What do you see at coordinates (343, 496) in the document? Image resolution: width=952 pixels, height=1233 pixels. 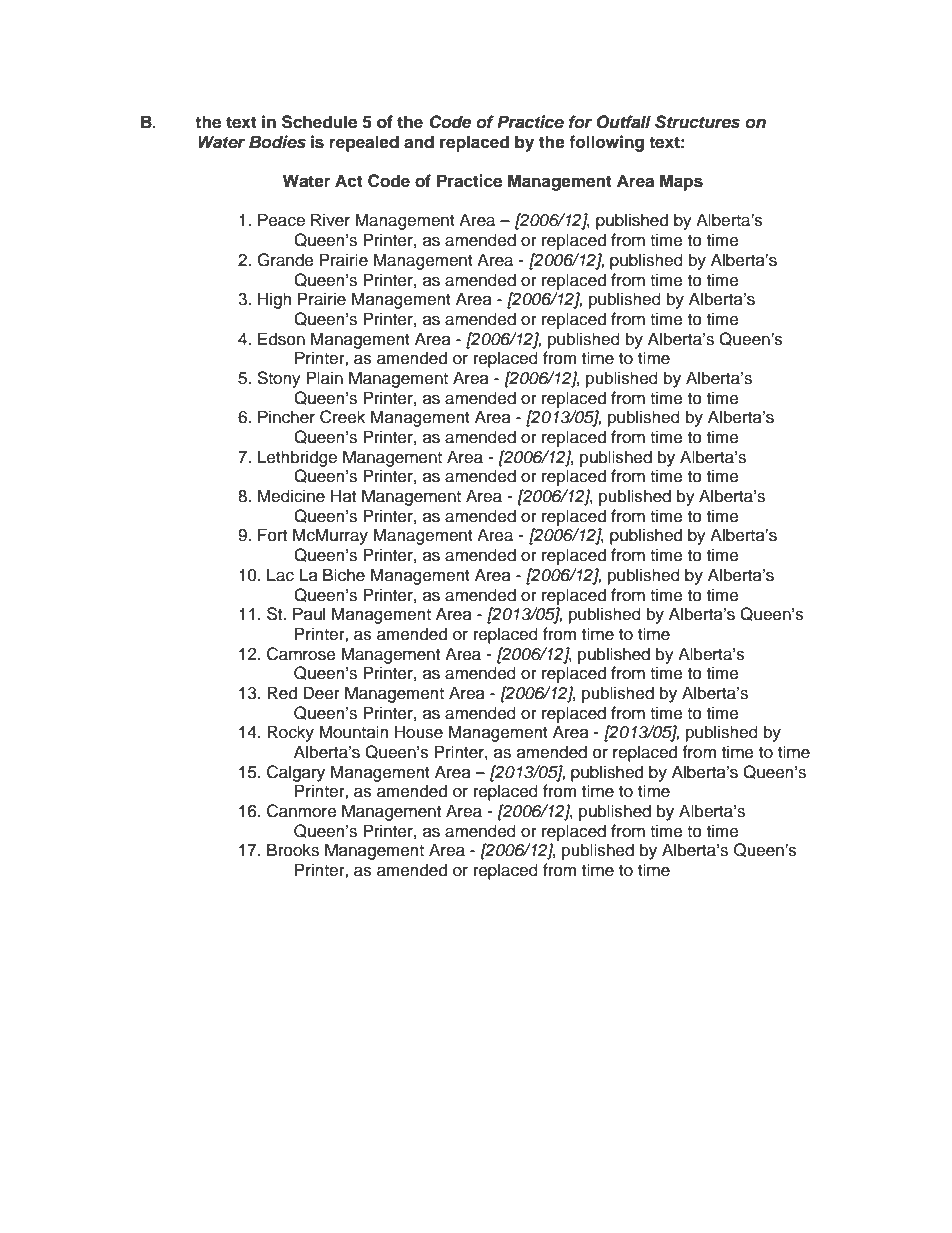 I see `Hat` at bounding box center [343, 496].
